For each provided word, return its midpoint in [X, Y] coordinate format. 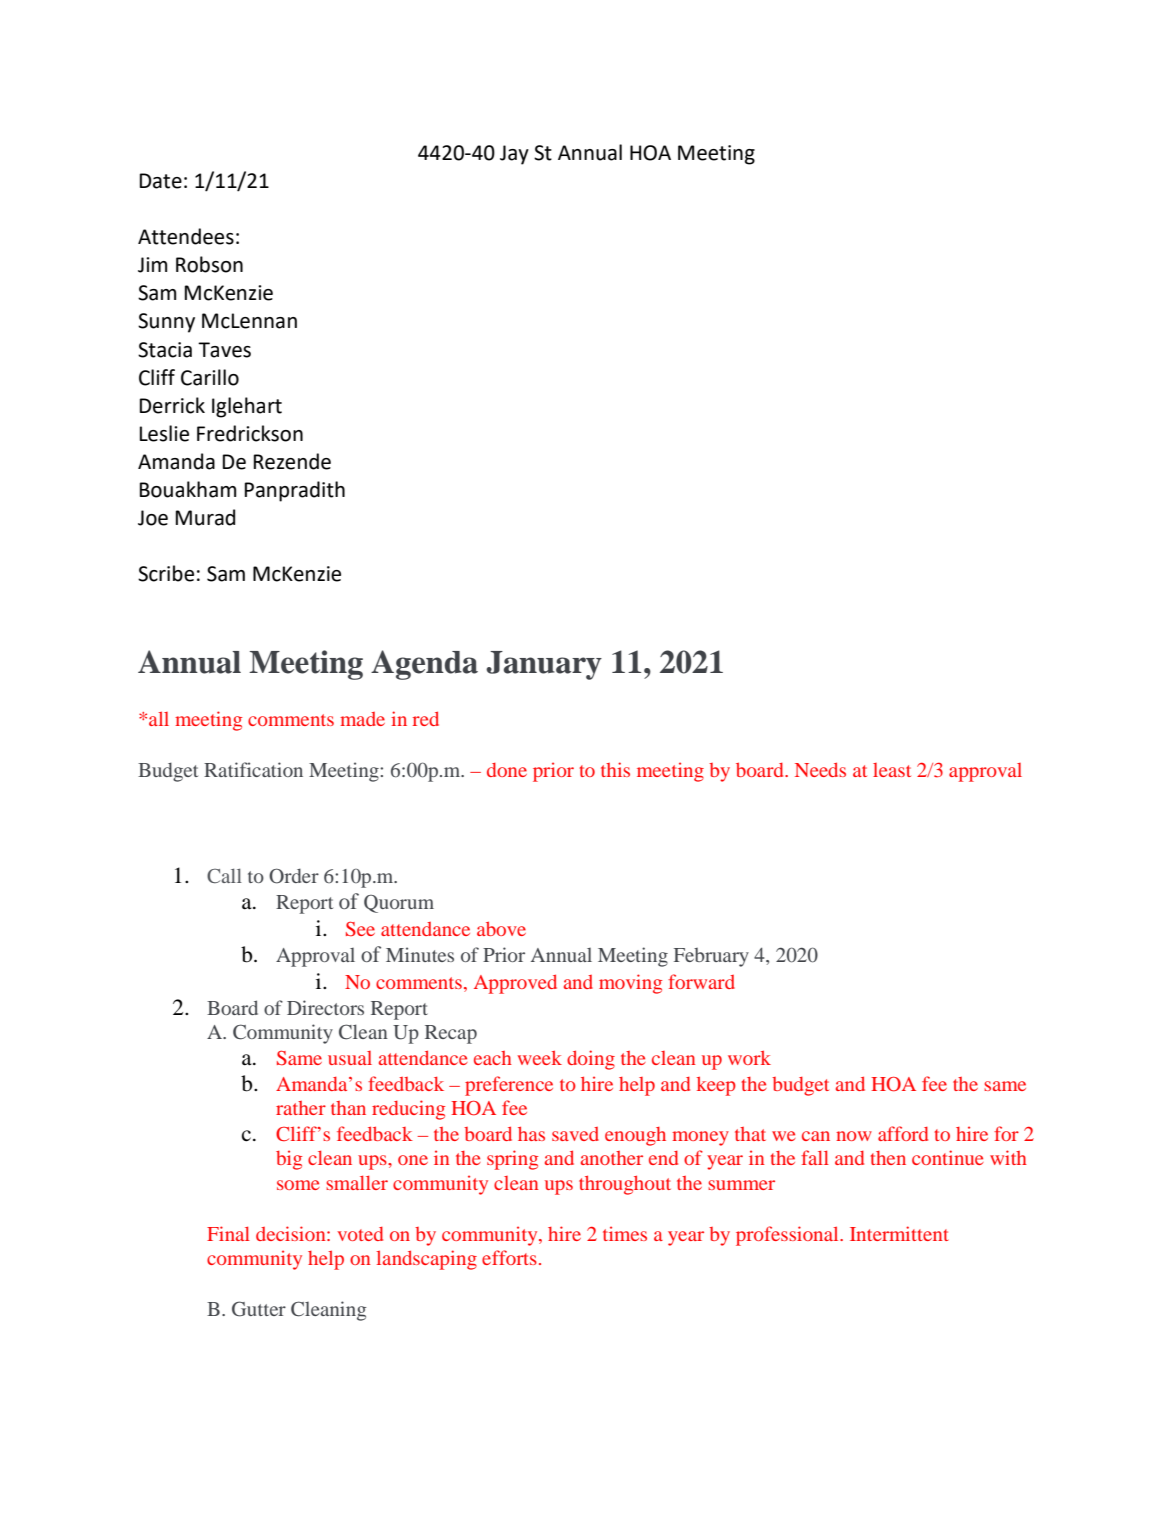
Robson [209, 264]
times [625, 1233]
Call [224, 875]
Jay [514, 155]
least [892, 770]
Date [161, 181]
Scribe [166, 573]
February [711, 957]
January [544, 665]
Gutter [259, 1309]
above [501, 928]
